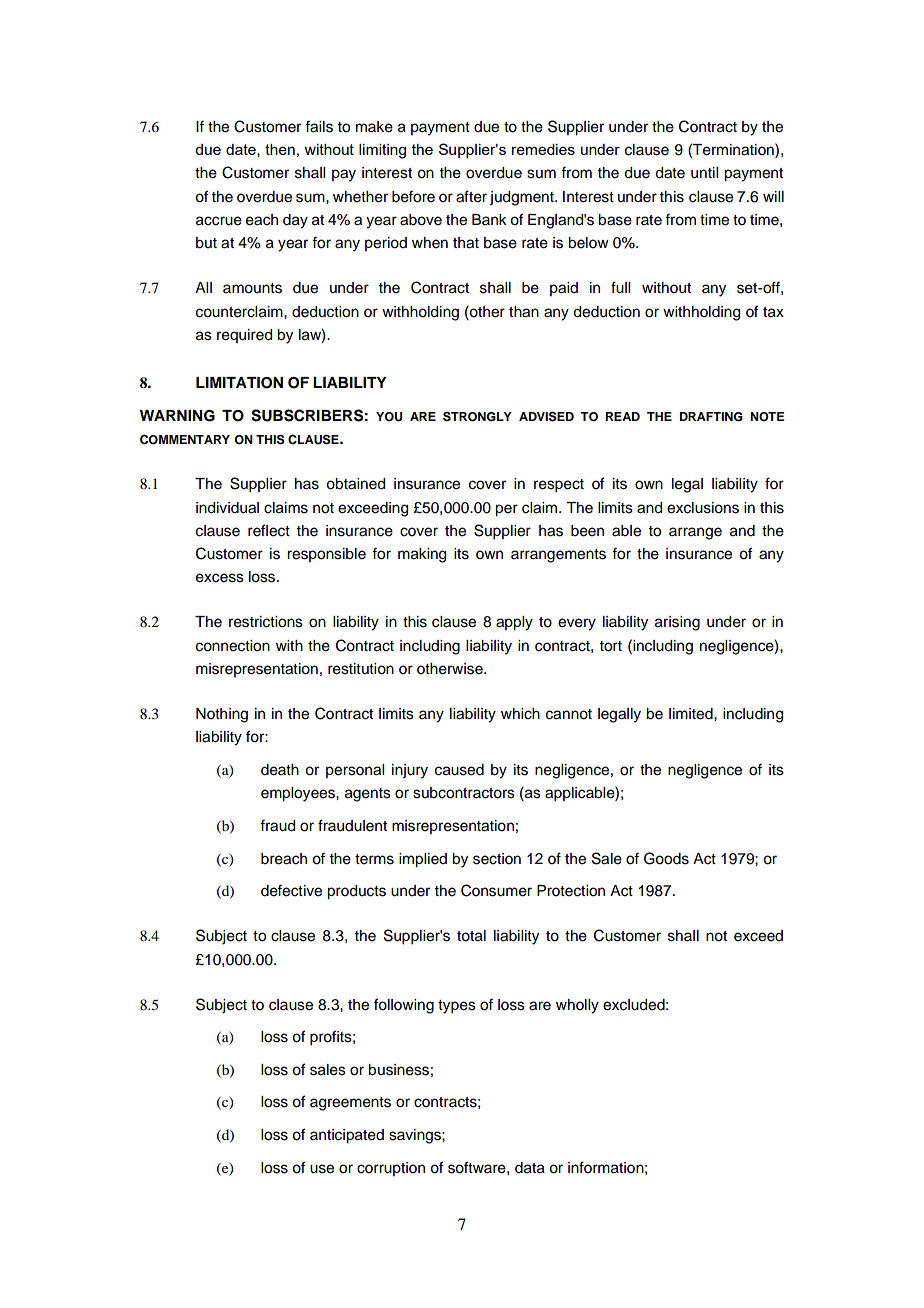  What do you see at coordinates (471, 196) in the screenshot?
I see `after` at bounding box center [471, 196].
